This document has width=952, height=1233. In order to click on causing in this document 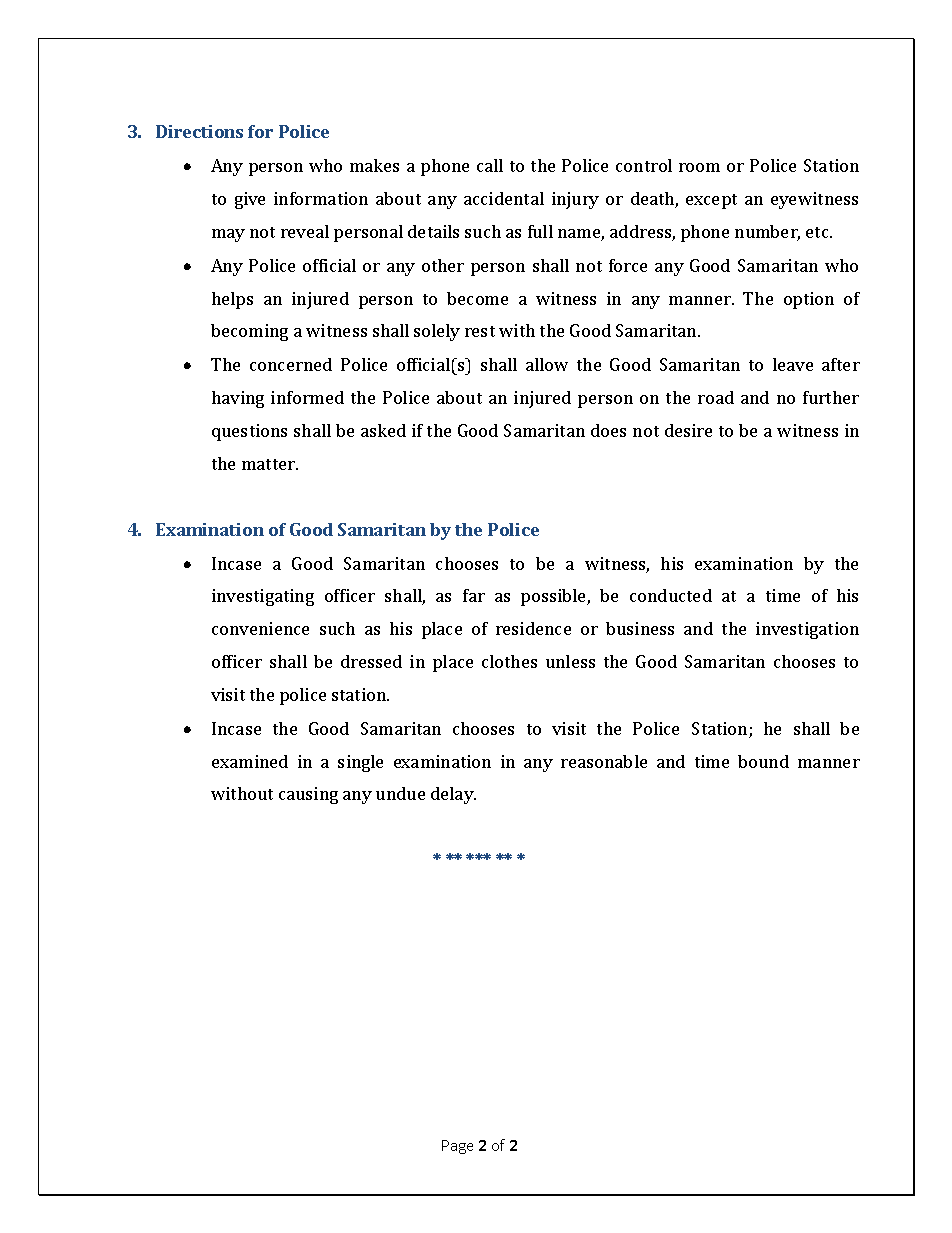, I will do `click(308, 795)`.
